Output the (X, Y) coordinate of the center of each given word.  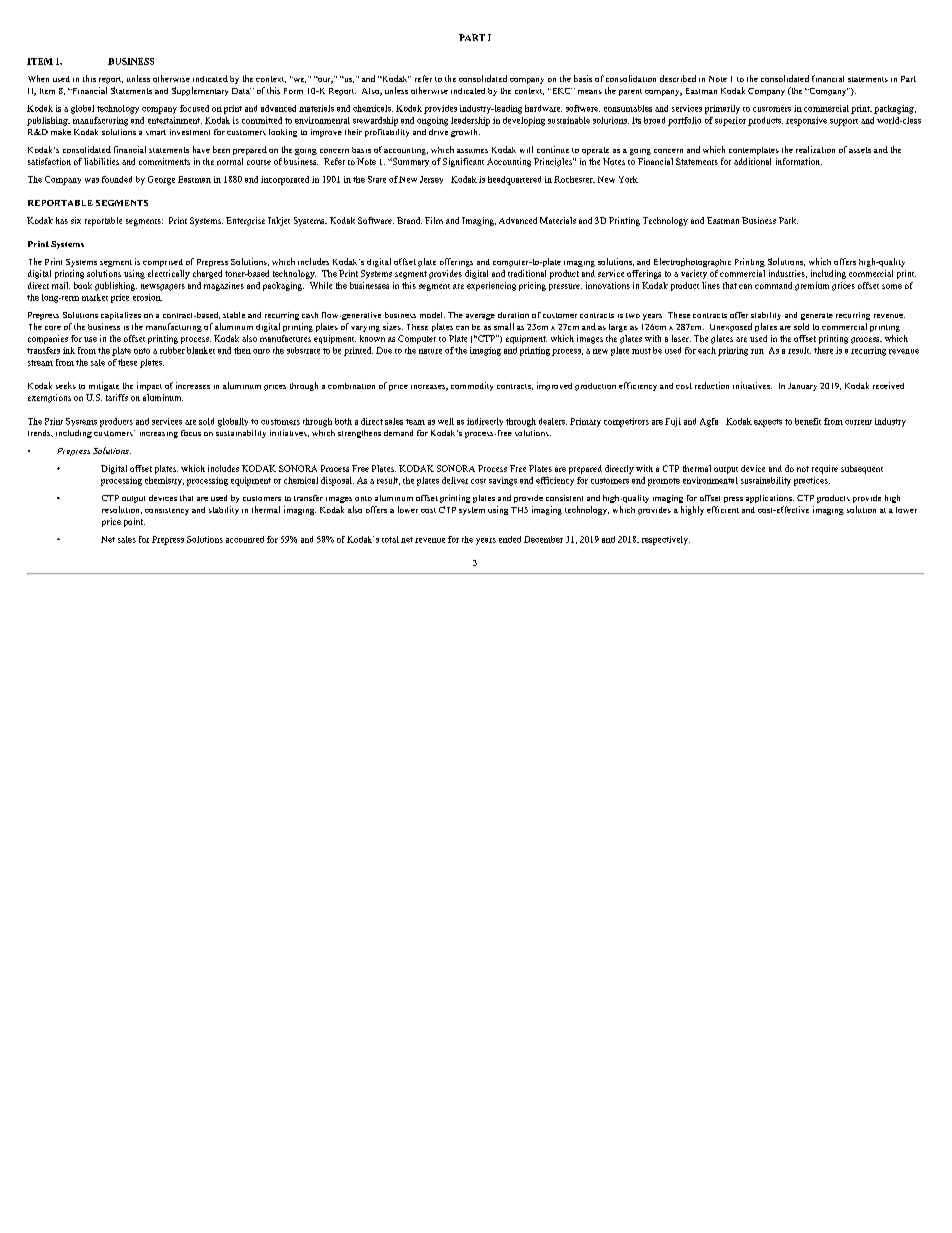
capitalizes (121, 316)
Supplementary (200, 91)
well (446, 421)
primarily (722, 109)
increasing (159, 435)
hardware (543, 108)
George (161, 180)
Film (434, 220)
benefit (808, 421)
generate (817, 316)
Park (788, 220)
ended (510, 539)
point (134, 522)
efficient (723, 509)
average (480, 317)
